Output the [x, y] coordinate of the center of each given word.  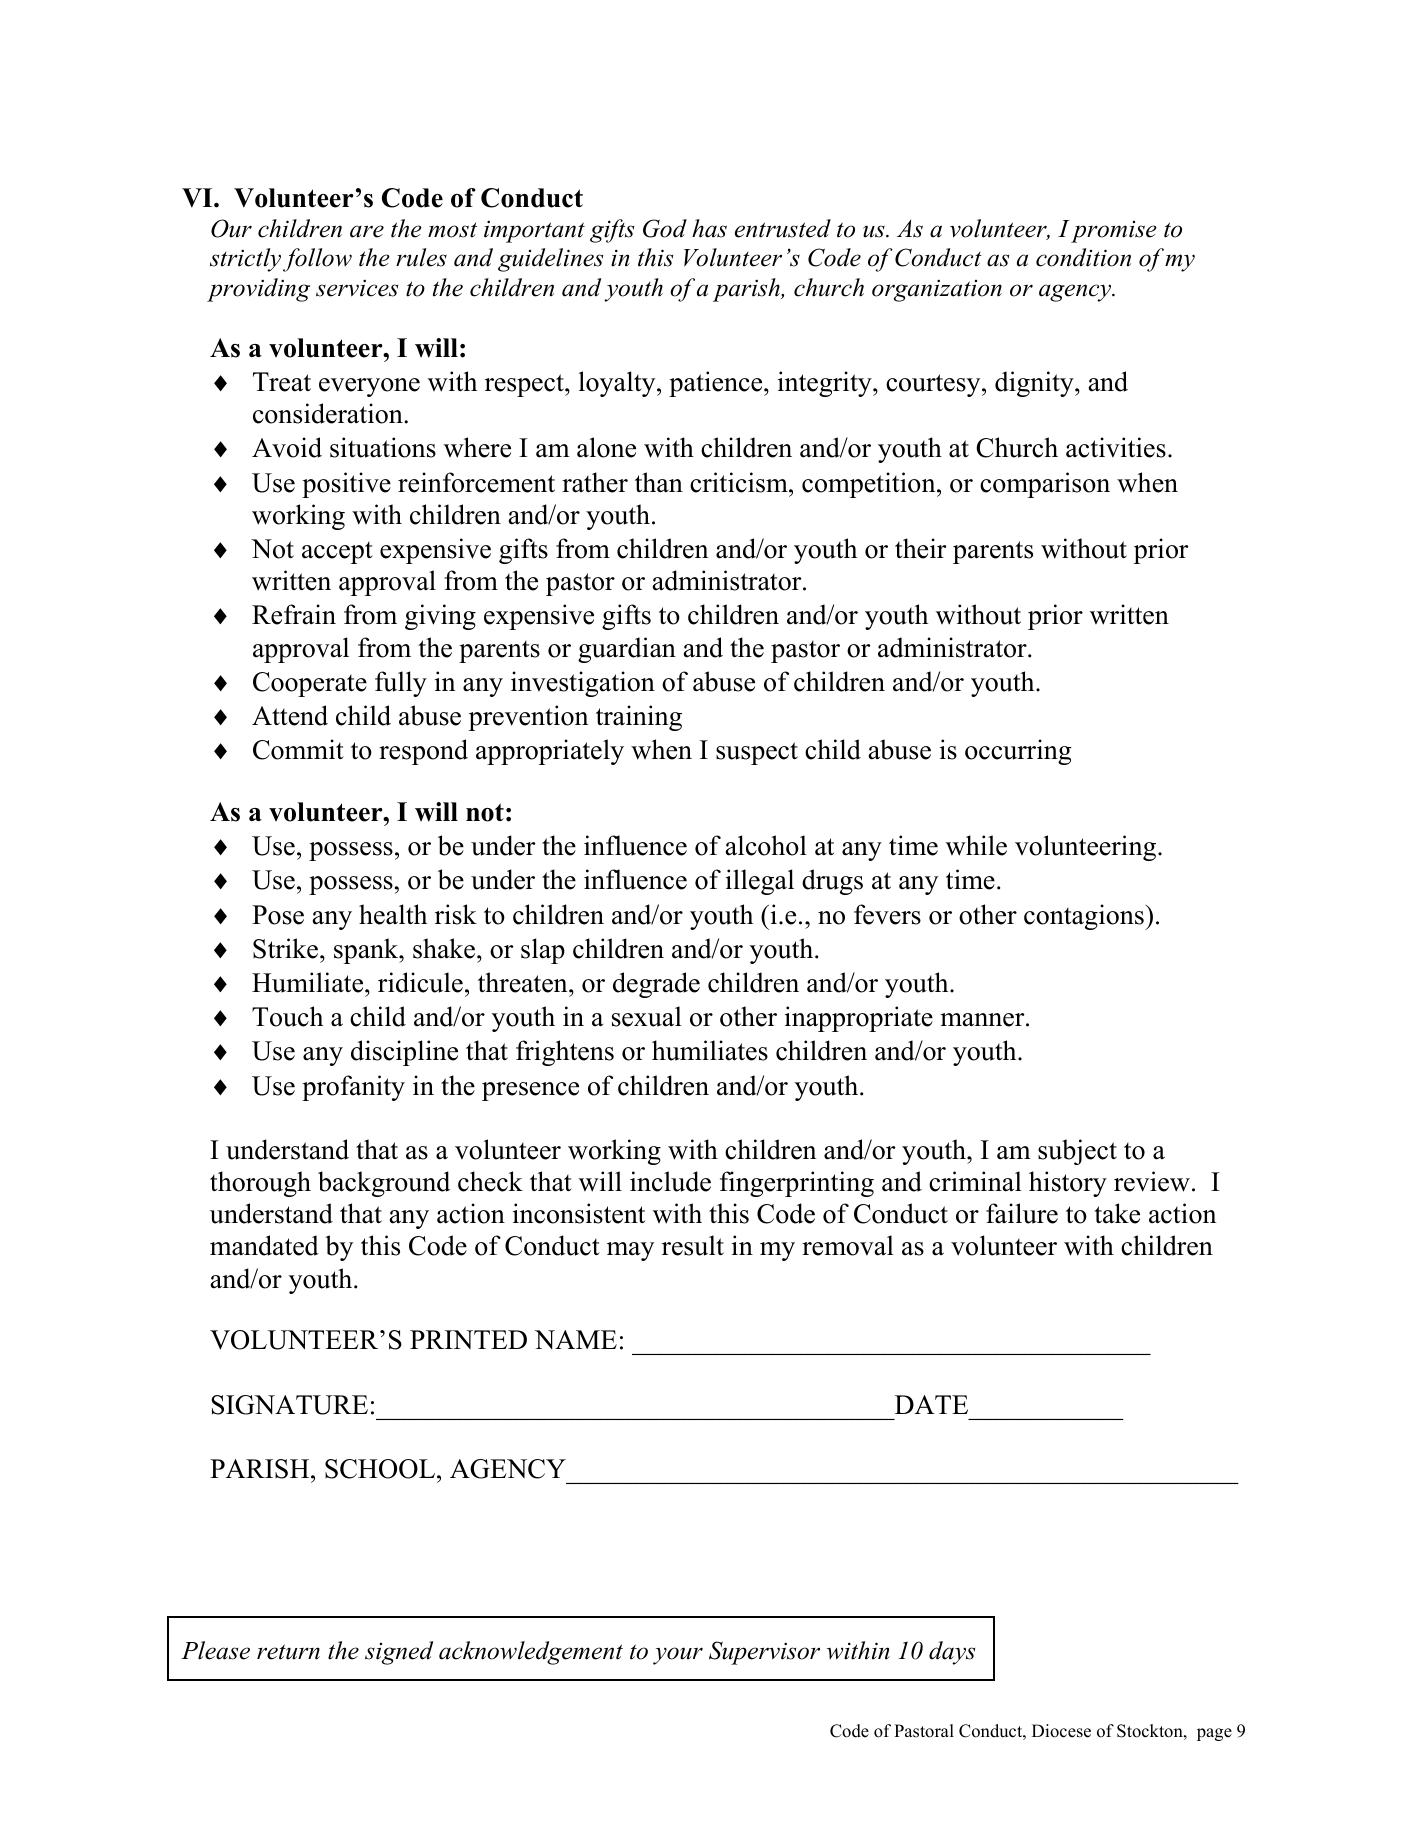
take [1117, 1213]
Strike [287, 948]
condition [1083, 257]
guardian [627, 650]
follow [317, 260]
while [976, 845]
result [693, 1245]
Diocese [1061, 1731]
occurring [1018, 752]
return [288, 1652]
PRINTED [468, 1339]
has [709, 228]
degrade [656, 985]
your [678, 1656]
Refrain [294, 614]
